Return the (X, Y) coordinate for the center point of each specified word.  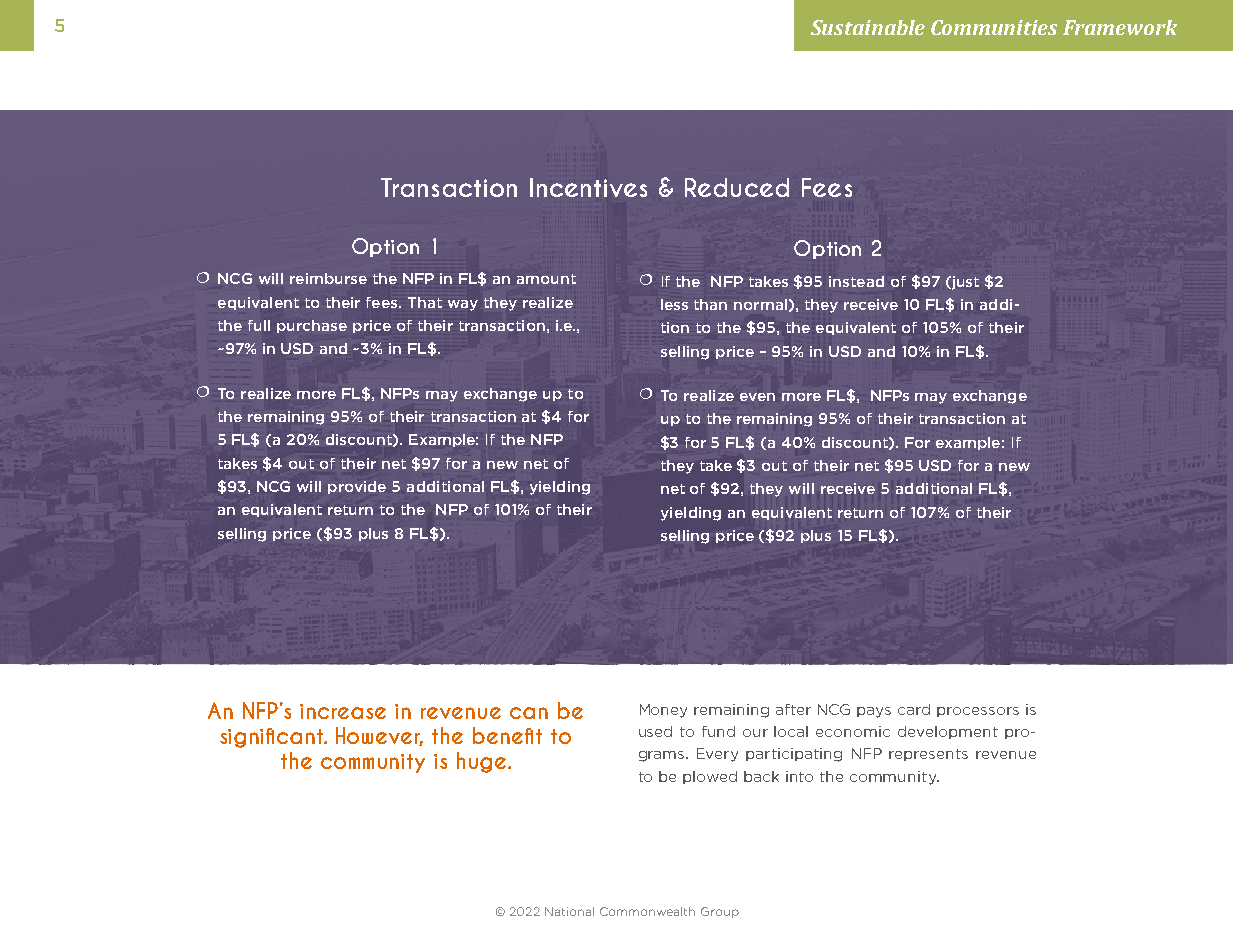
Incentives (588, 187)
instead (856, 281)
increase (343, 711)
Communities (994, 27)
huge (483, 762)
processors (978, 712)
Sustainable (868, 27)
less (674, 304)
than (710, 304)
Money (663, 711)
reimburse (328, 278)
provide (357, 487)
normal (760, 304)
